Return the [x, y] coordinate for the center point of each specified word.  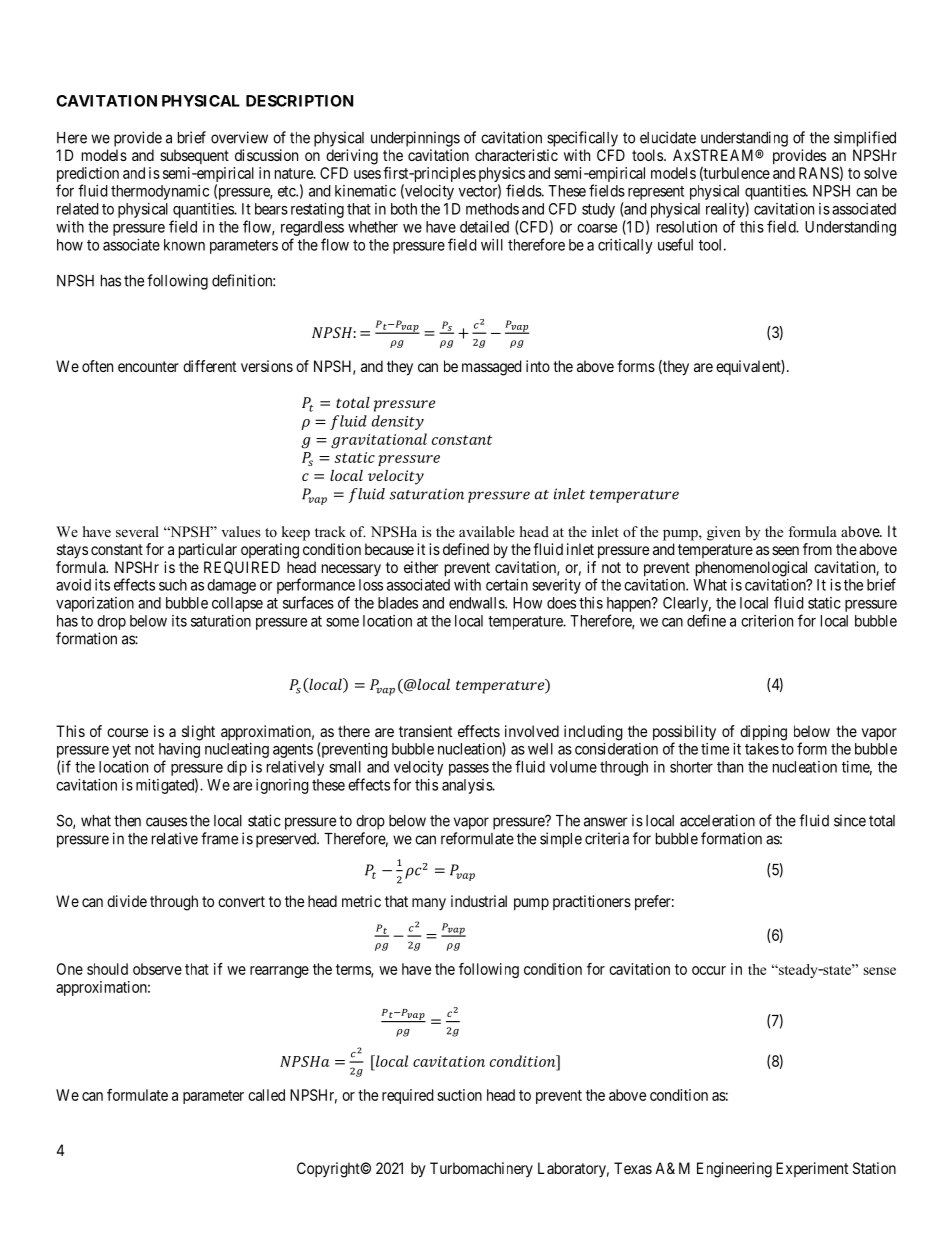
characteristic [516, 155]
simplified [865, 139]
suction [459, 1095]
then [127, 821]
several [137, 531]
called [266, 1095]
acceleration [717, 820]
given [724, 533]
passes [469, 770]
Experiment [812, 1169]
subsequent [194, 156]
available [487, 531]
